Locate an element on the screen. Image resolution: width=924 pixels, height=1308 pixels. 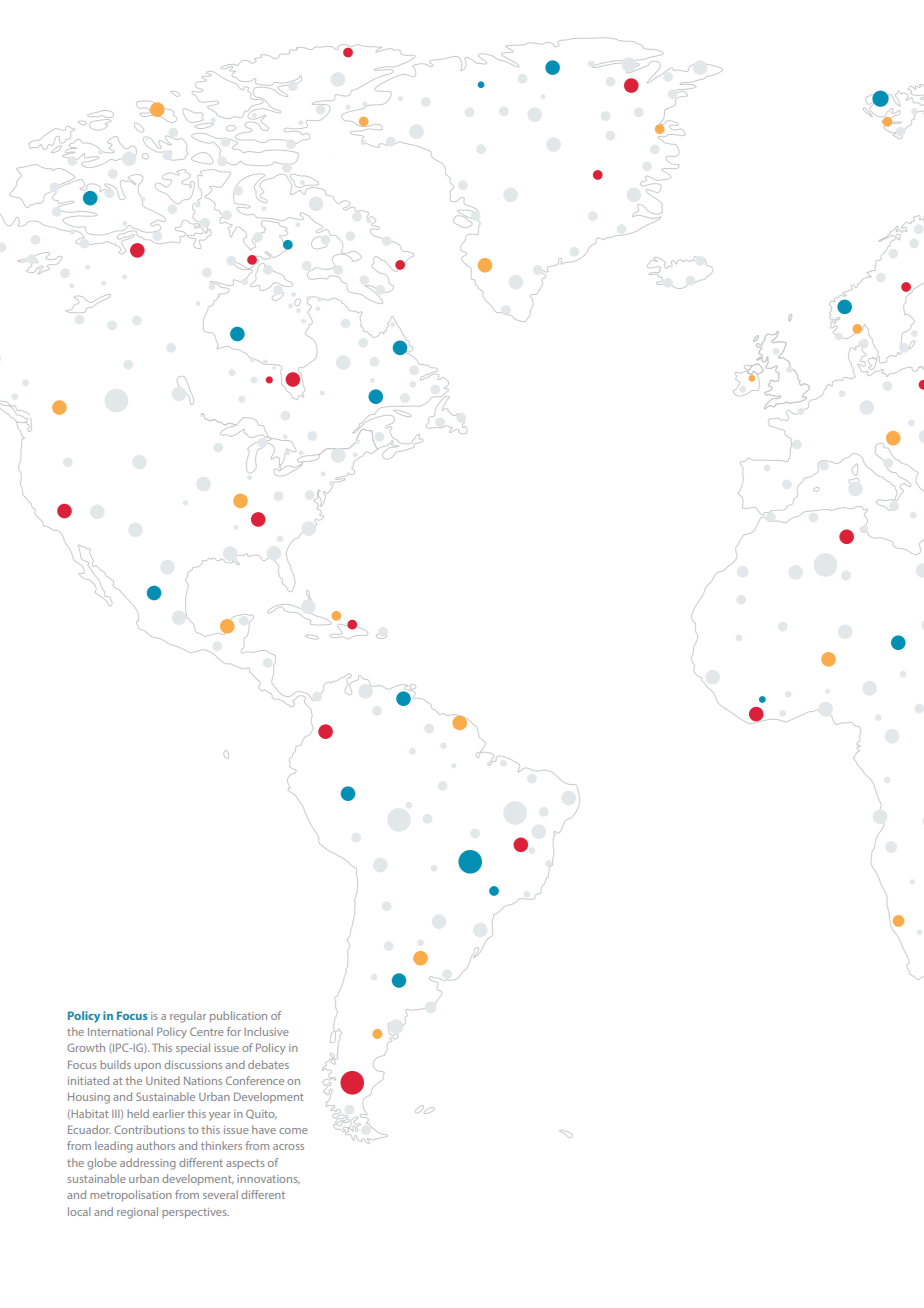
authors is located at coordinates (155, 1145).
